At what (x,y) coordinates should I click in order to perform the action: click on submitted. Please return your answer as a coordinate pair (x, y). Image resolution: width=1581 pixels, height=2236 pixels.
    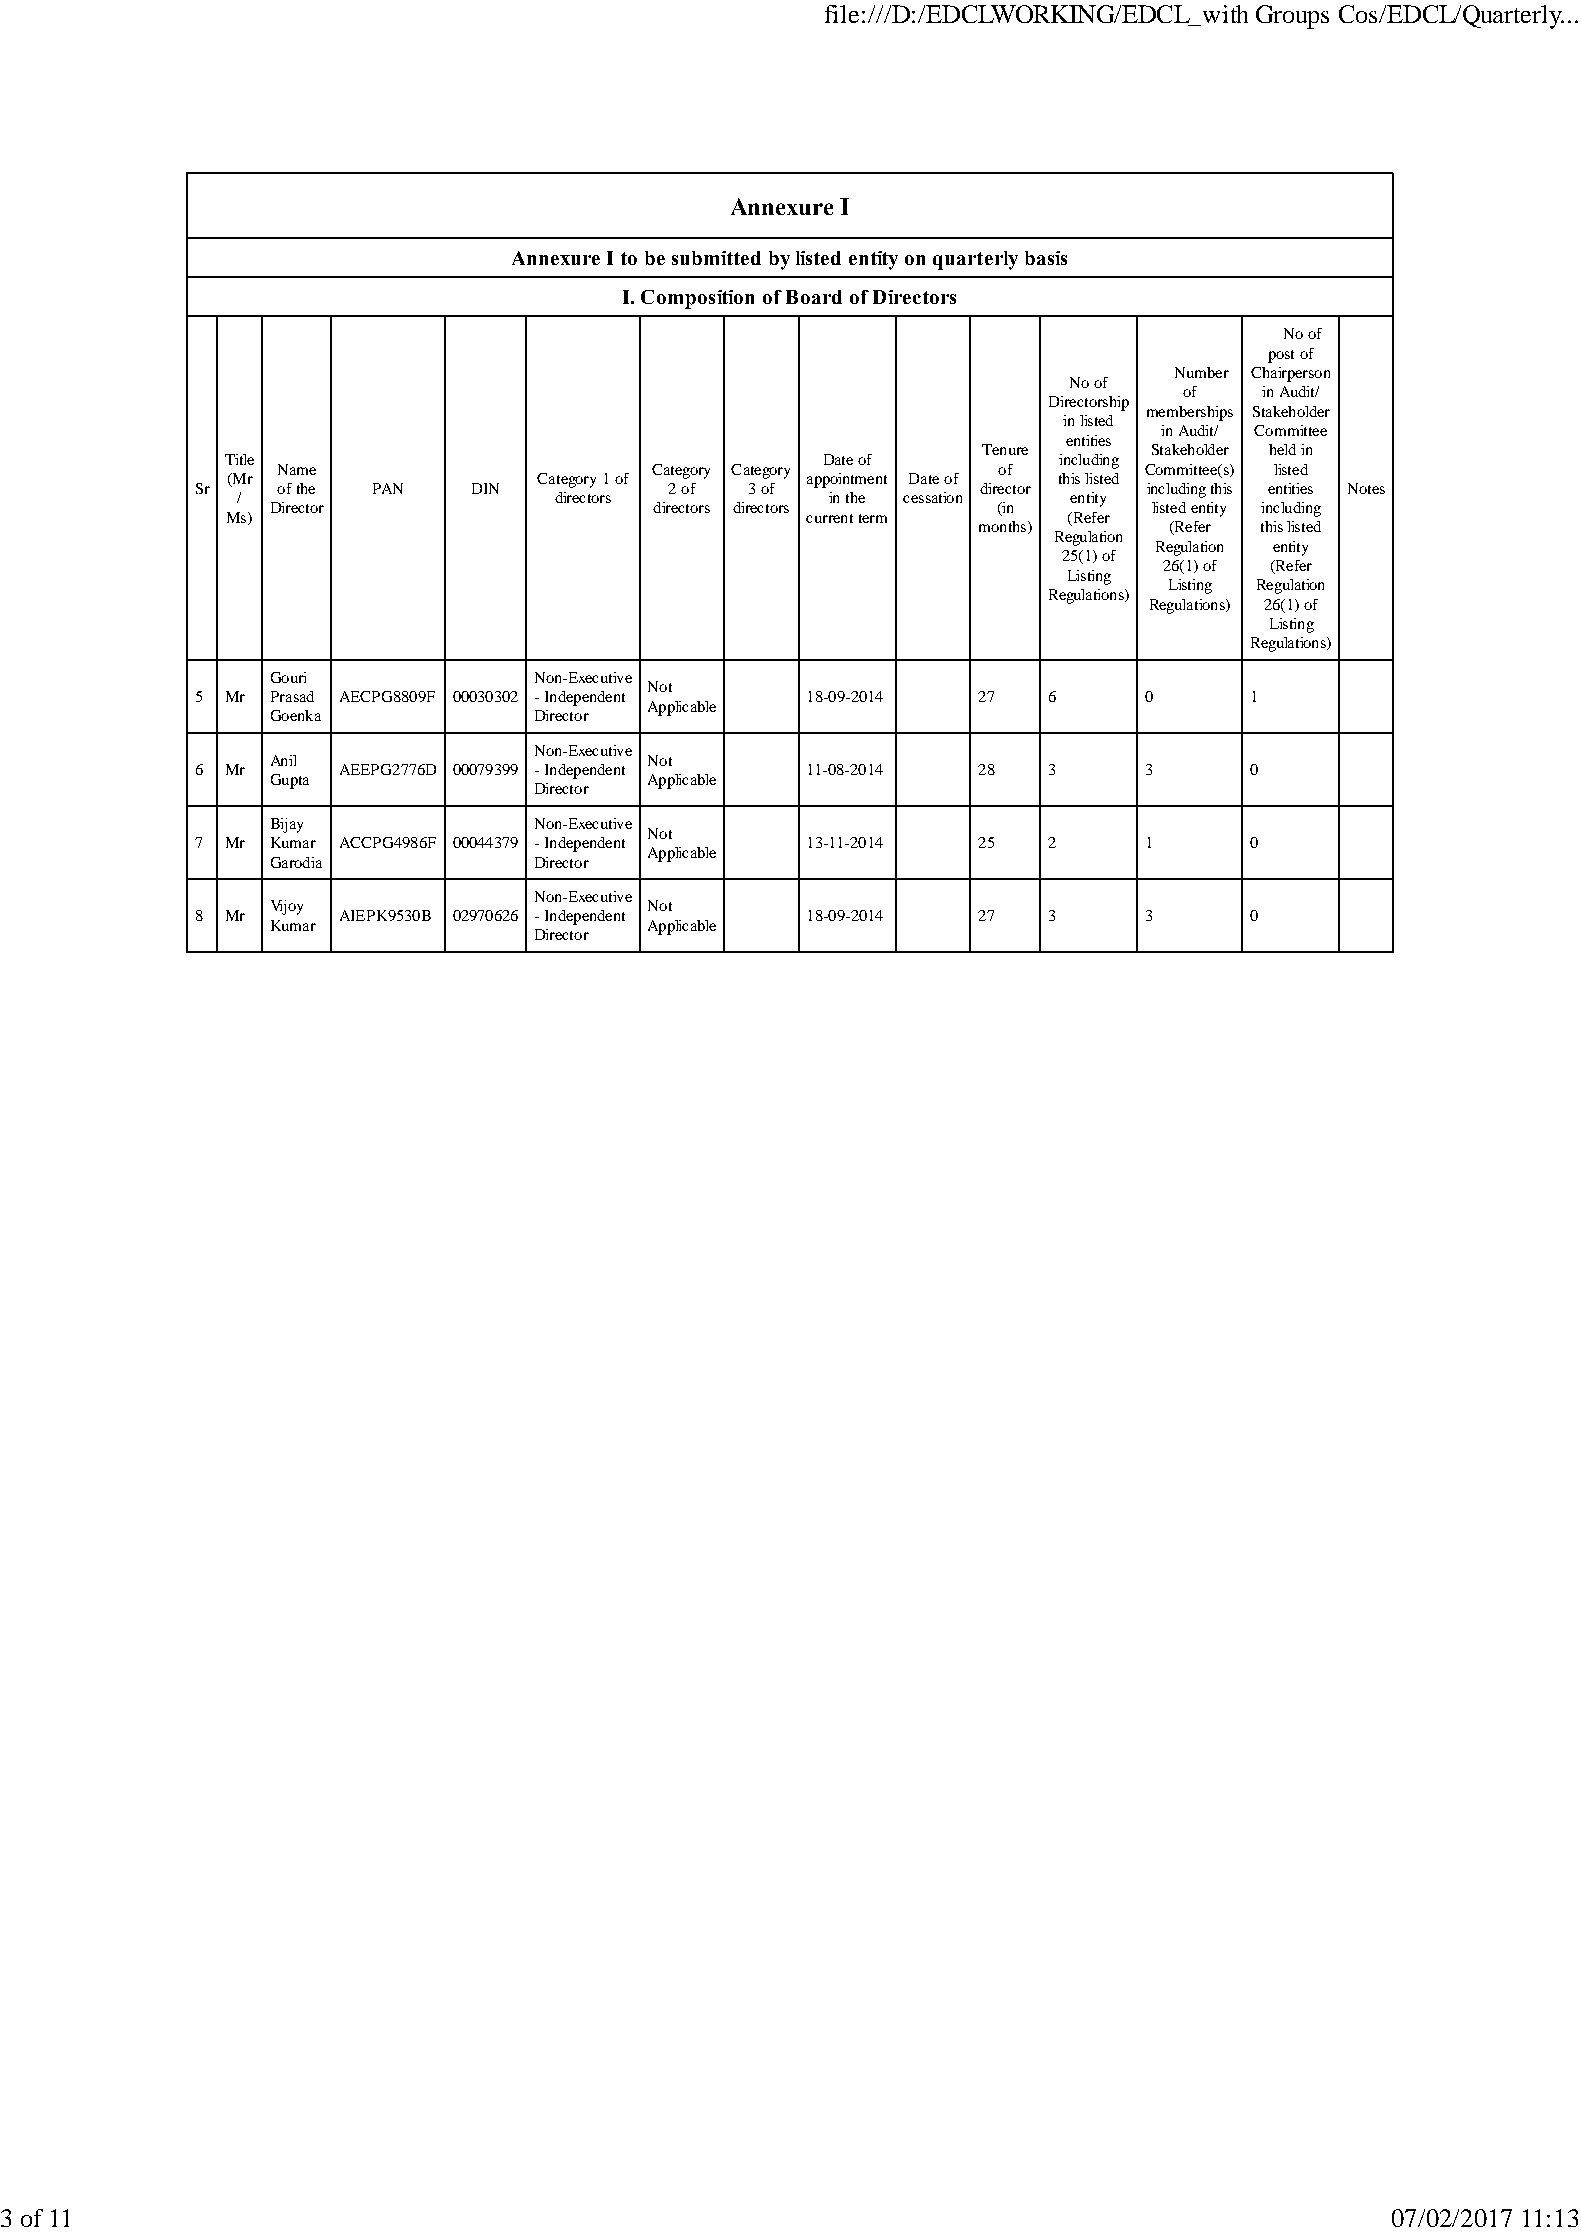
    Looking at the image, I should click on (716, 258).
